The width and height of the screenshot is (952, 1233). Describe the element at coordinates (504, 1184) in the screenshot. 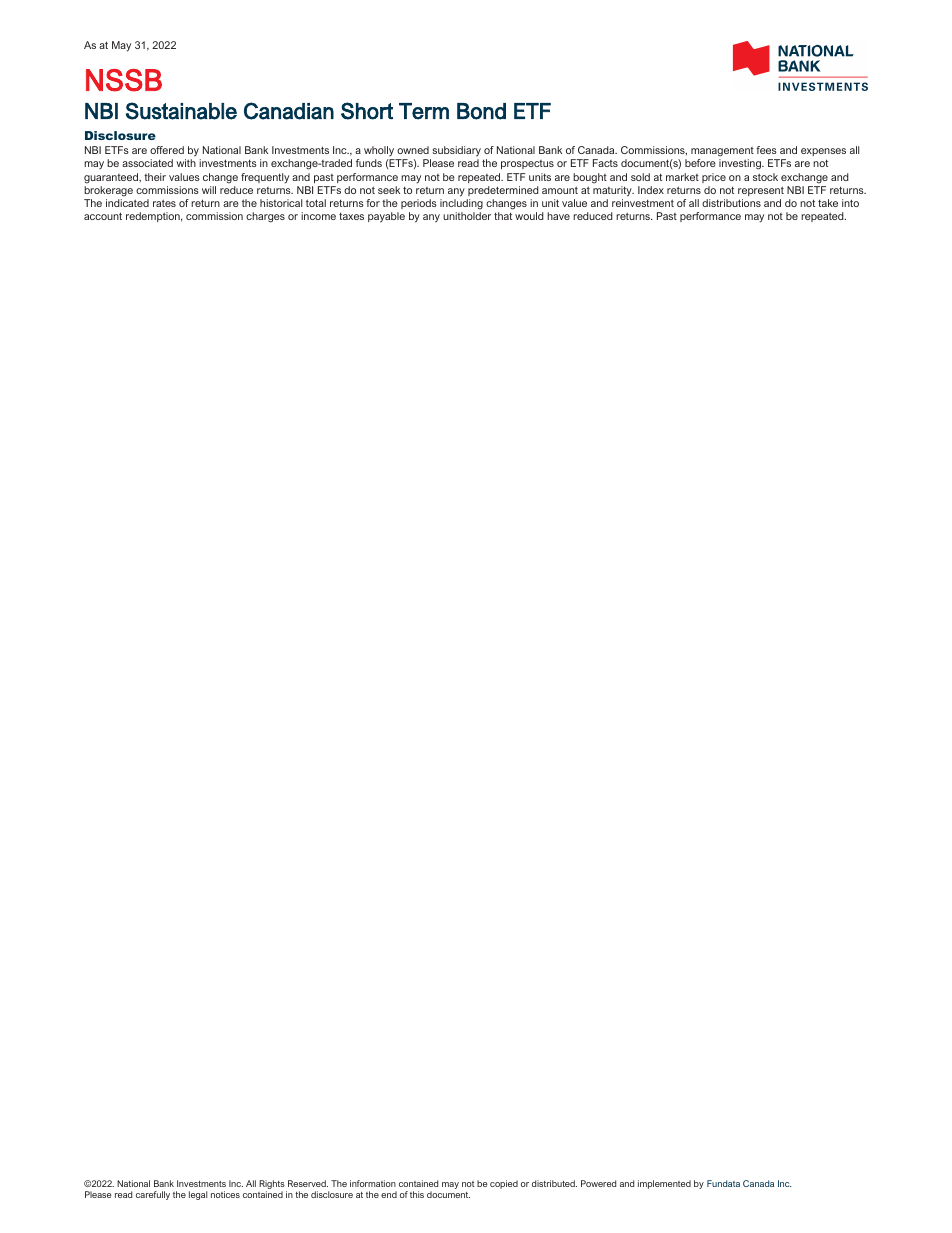

I see `copied` at that location.
